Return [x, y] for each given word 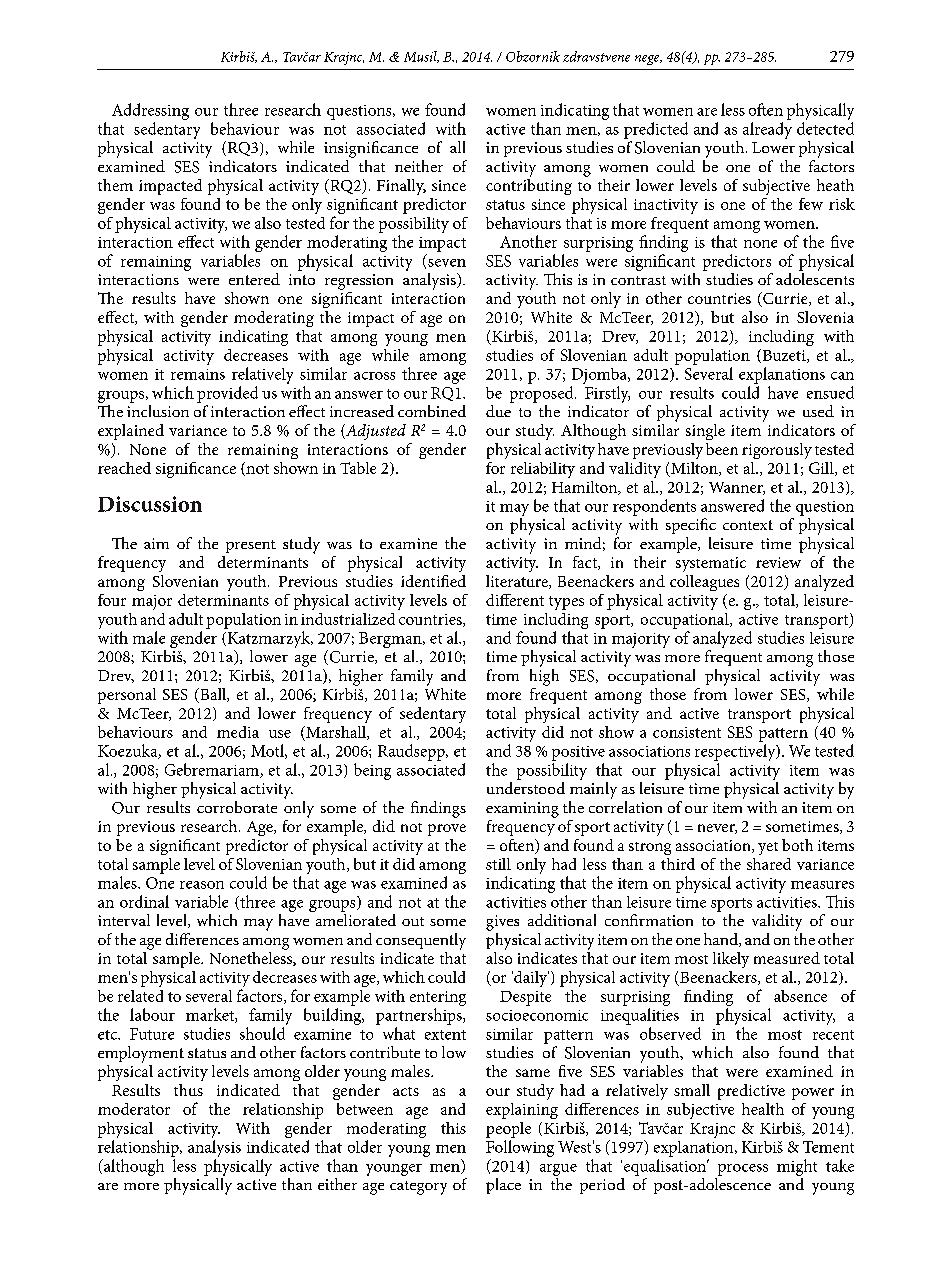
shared [769, 864]
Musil [421, 57]
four [112, 600]
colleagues [704, 583]
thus [188, 1090]
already [767, 130]
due [498, 411]
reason [202, 885]
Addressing [150, 111]
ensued [830, 392]
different [515, 600]
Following [520, 1148]
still [498, 864]
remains [198, 374]
